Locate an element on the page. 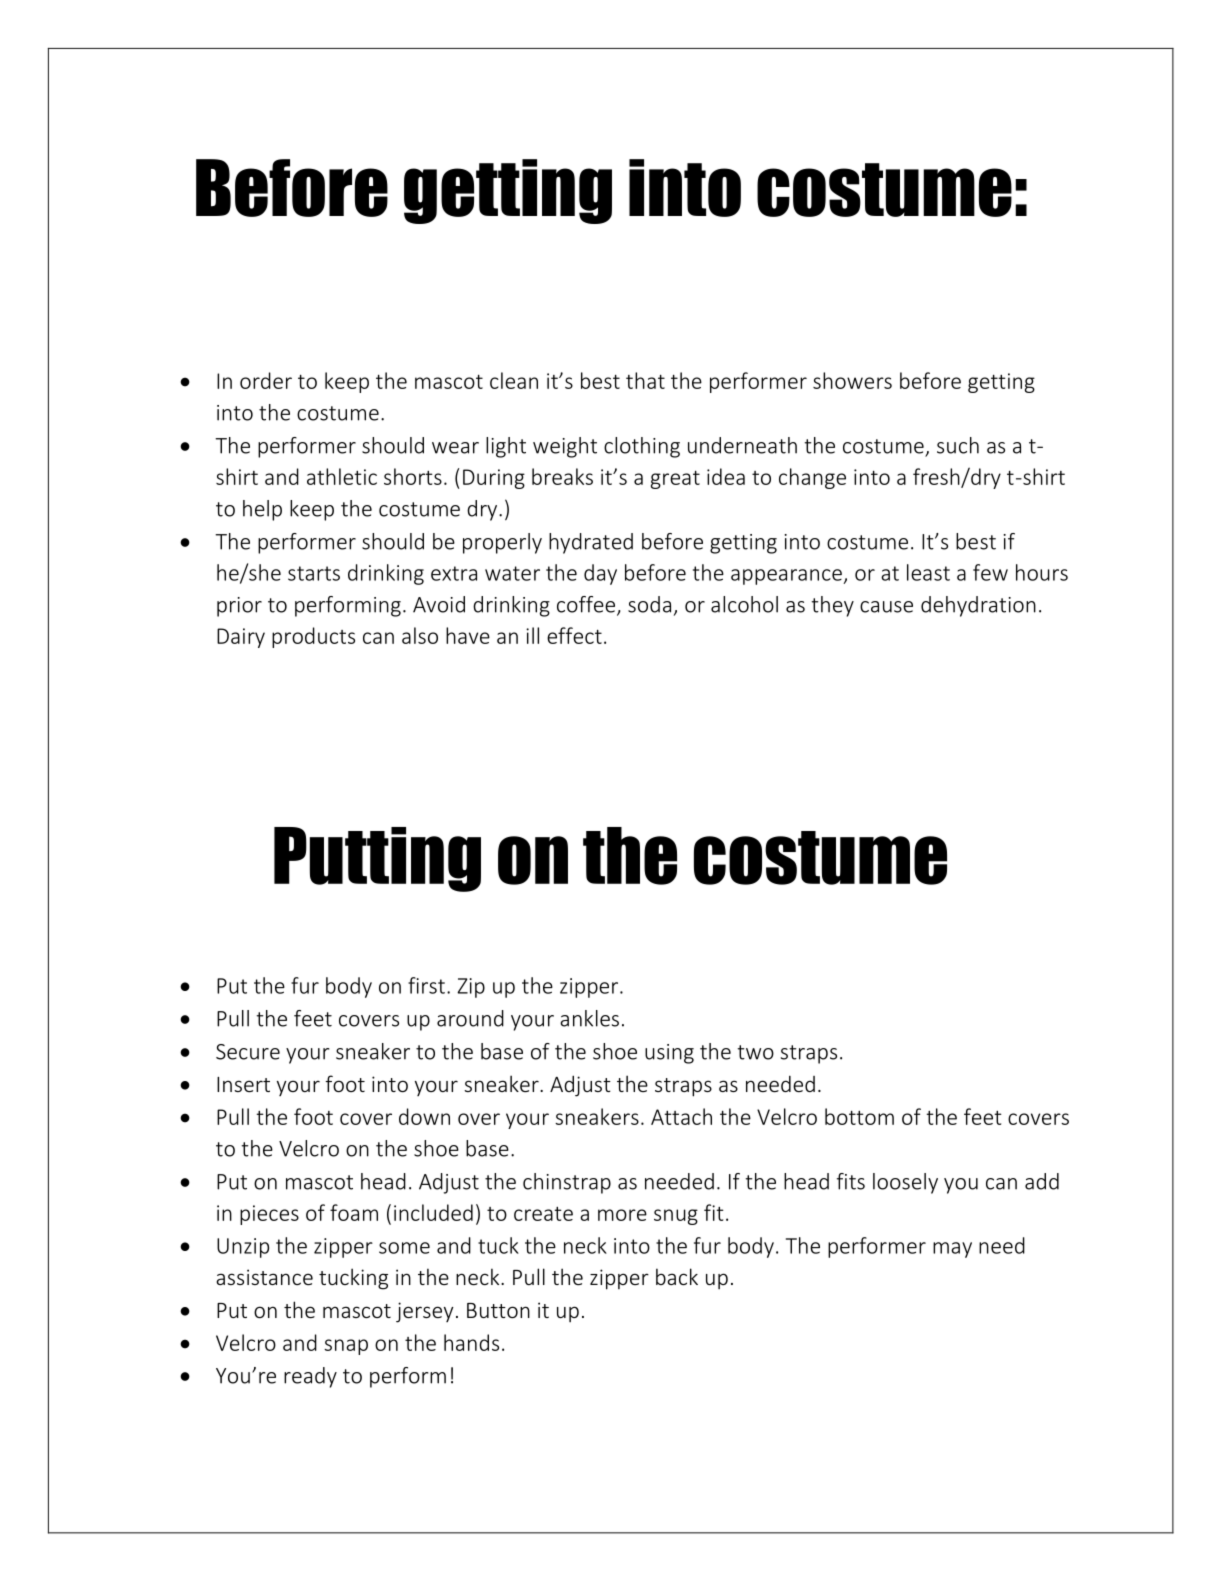  soda is located at coordinates (649, 604).
